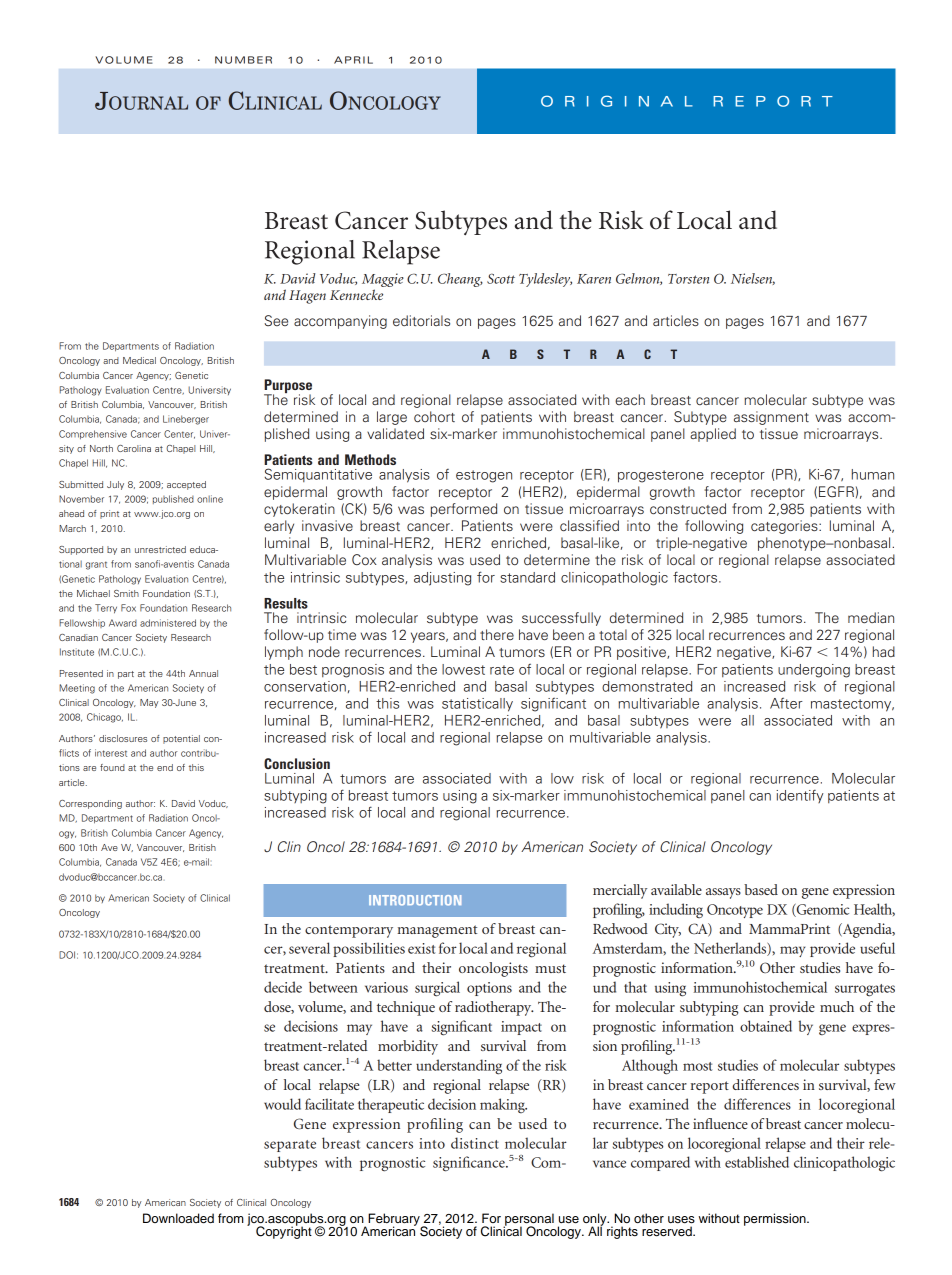 Image resolution: width=952 pixels, height=1275 pixels. Describe the element at coordinates (434, 416) in the document. I see `cohort` at that location.
